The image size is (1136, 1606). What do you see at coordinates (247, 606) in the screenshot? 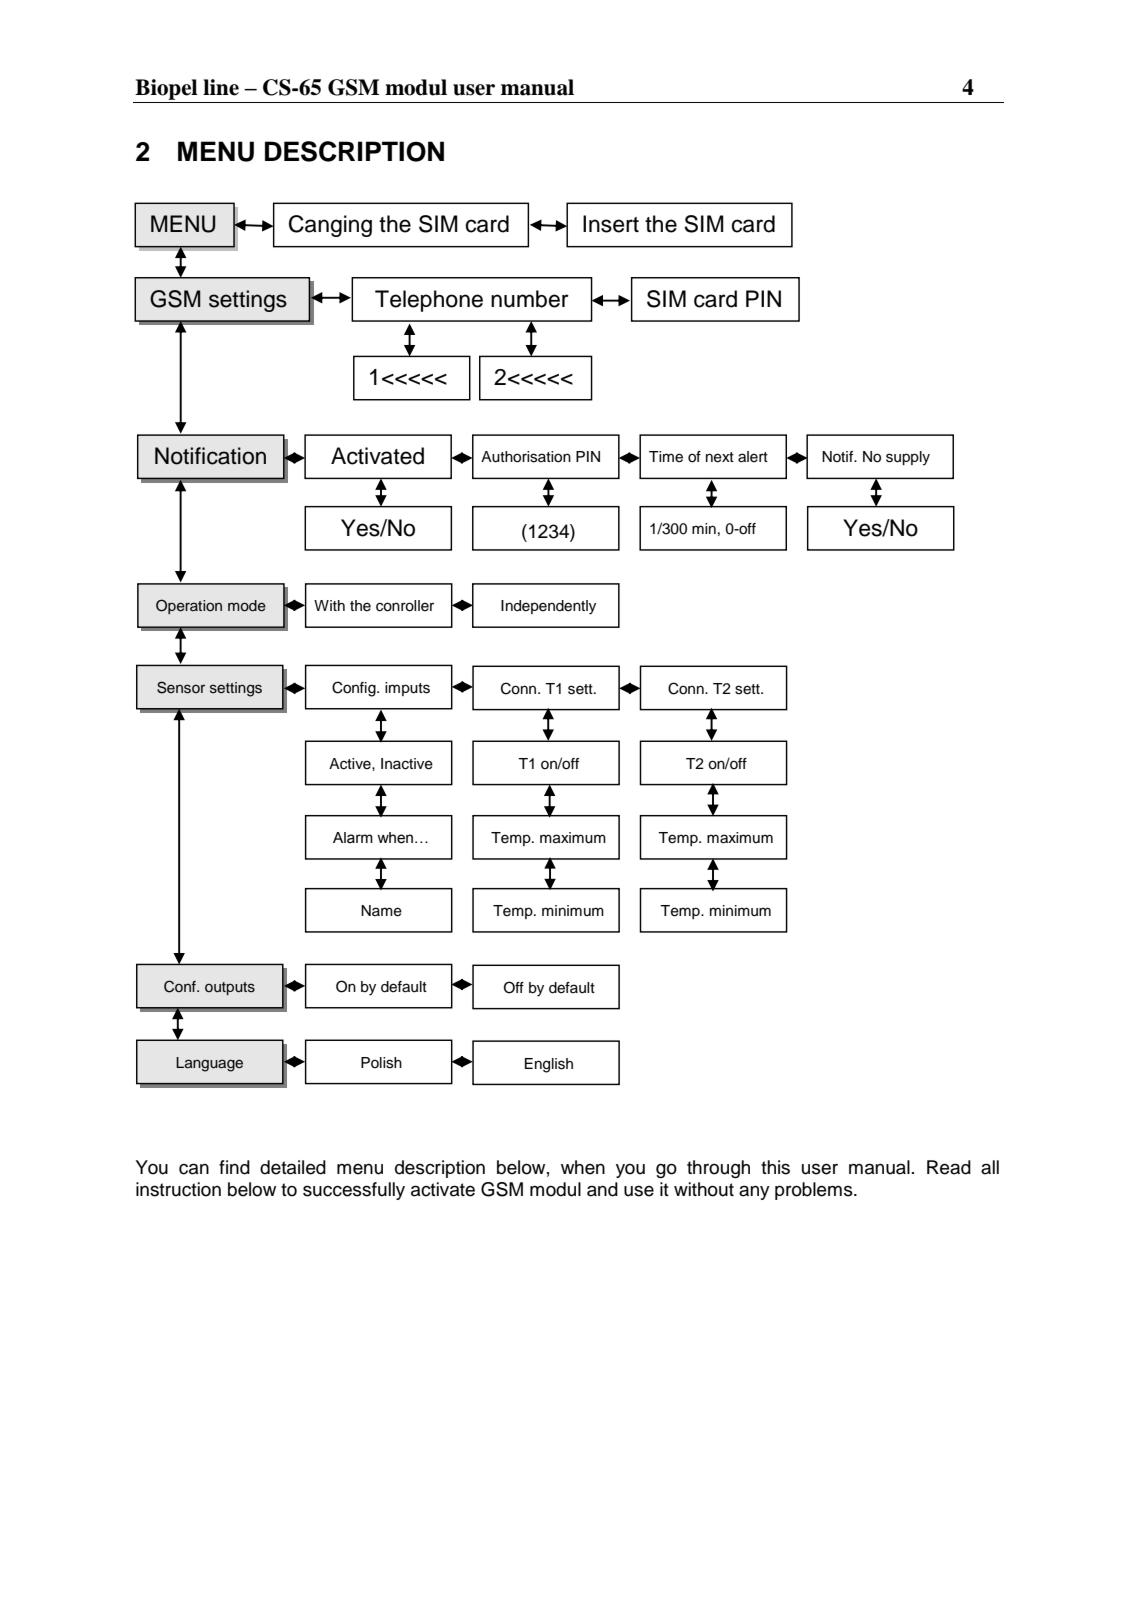
I see `mode` at bounding box center [247, 606].
